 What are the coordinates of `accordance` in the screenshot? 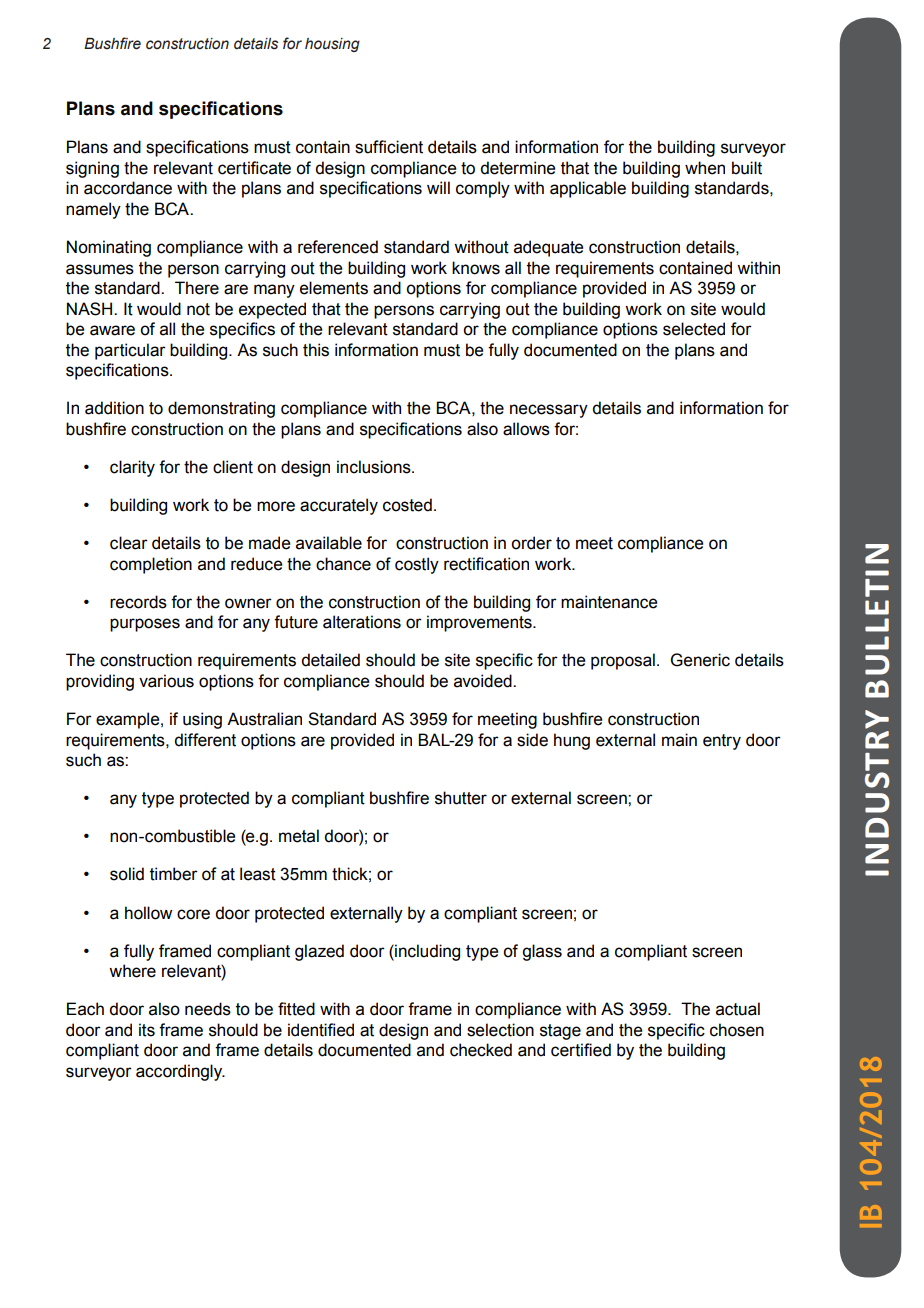 It's located at (128, 188).
